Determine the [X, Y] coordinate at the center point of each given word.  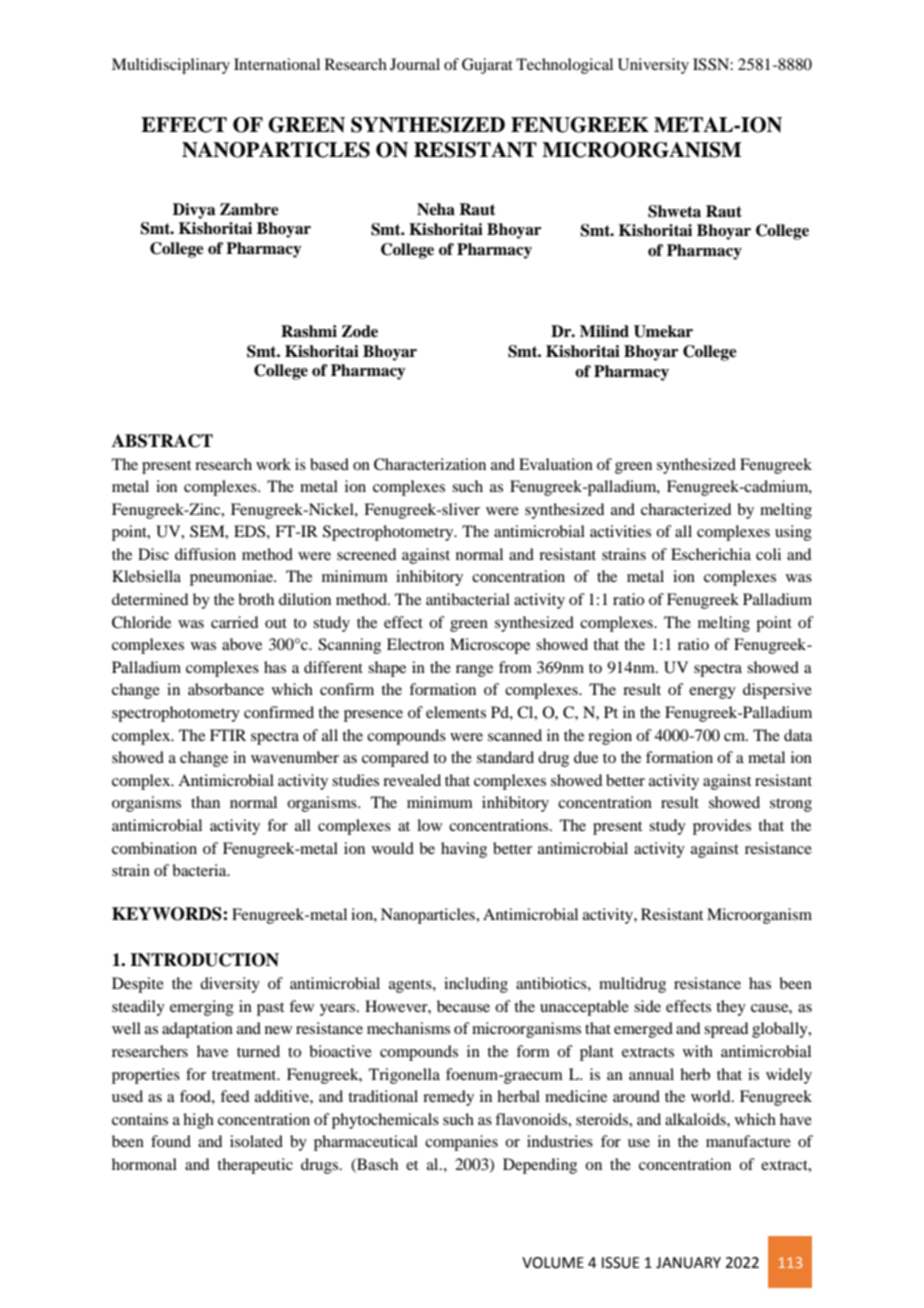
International [277, 64]
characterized [686, 509]
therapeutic [255, 1166]
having [464, 850]
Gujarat [487, 66]
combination [154, 848]
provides [722, 827]
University [653, 66]
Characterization [430, 464]
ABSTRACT [162, 441]
